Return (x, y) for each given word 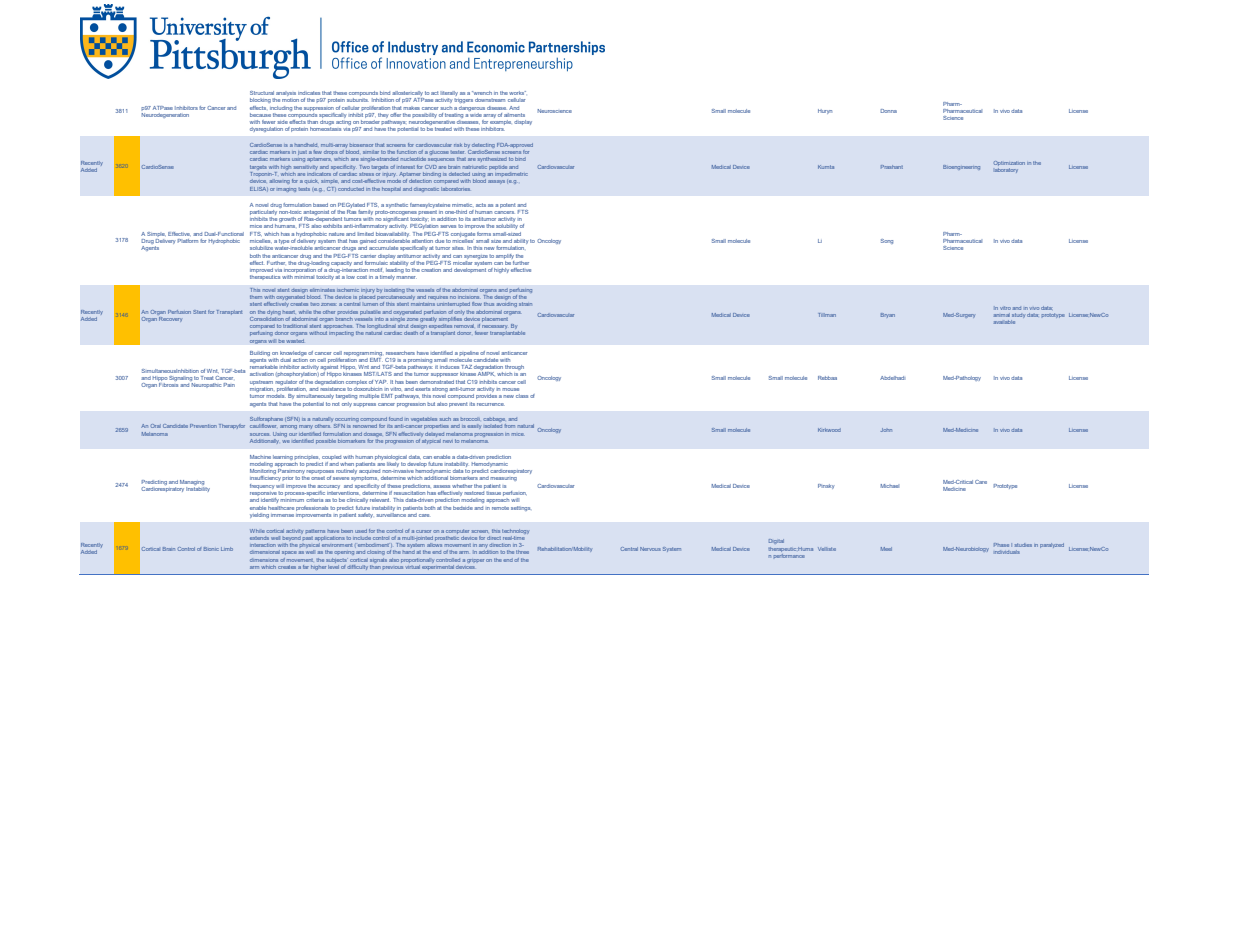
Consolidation (266, 317)
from (509, 426)
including (281, 109)
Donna (889, 111)
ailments (514, 115)
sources (259, 434)
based (320, 205)
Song (887, 241)
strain (525, 304)
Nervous (650, 549)
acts (481, 205)
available (1004, 322)
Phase (1001, 545)
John (886, 430)
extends (259, 538)
